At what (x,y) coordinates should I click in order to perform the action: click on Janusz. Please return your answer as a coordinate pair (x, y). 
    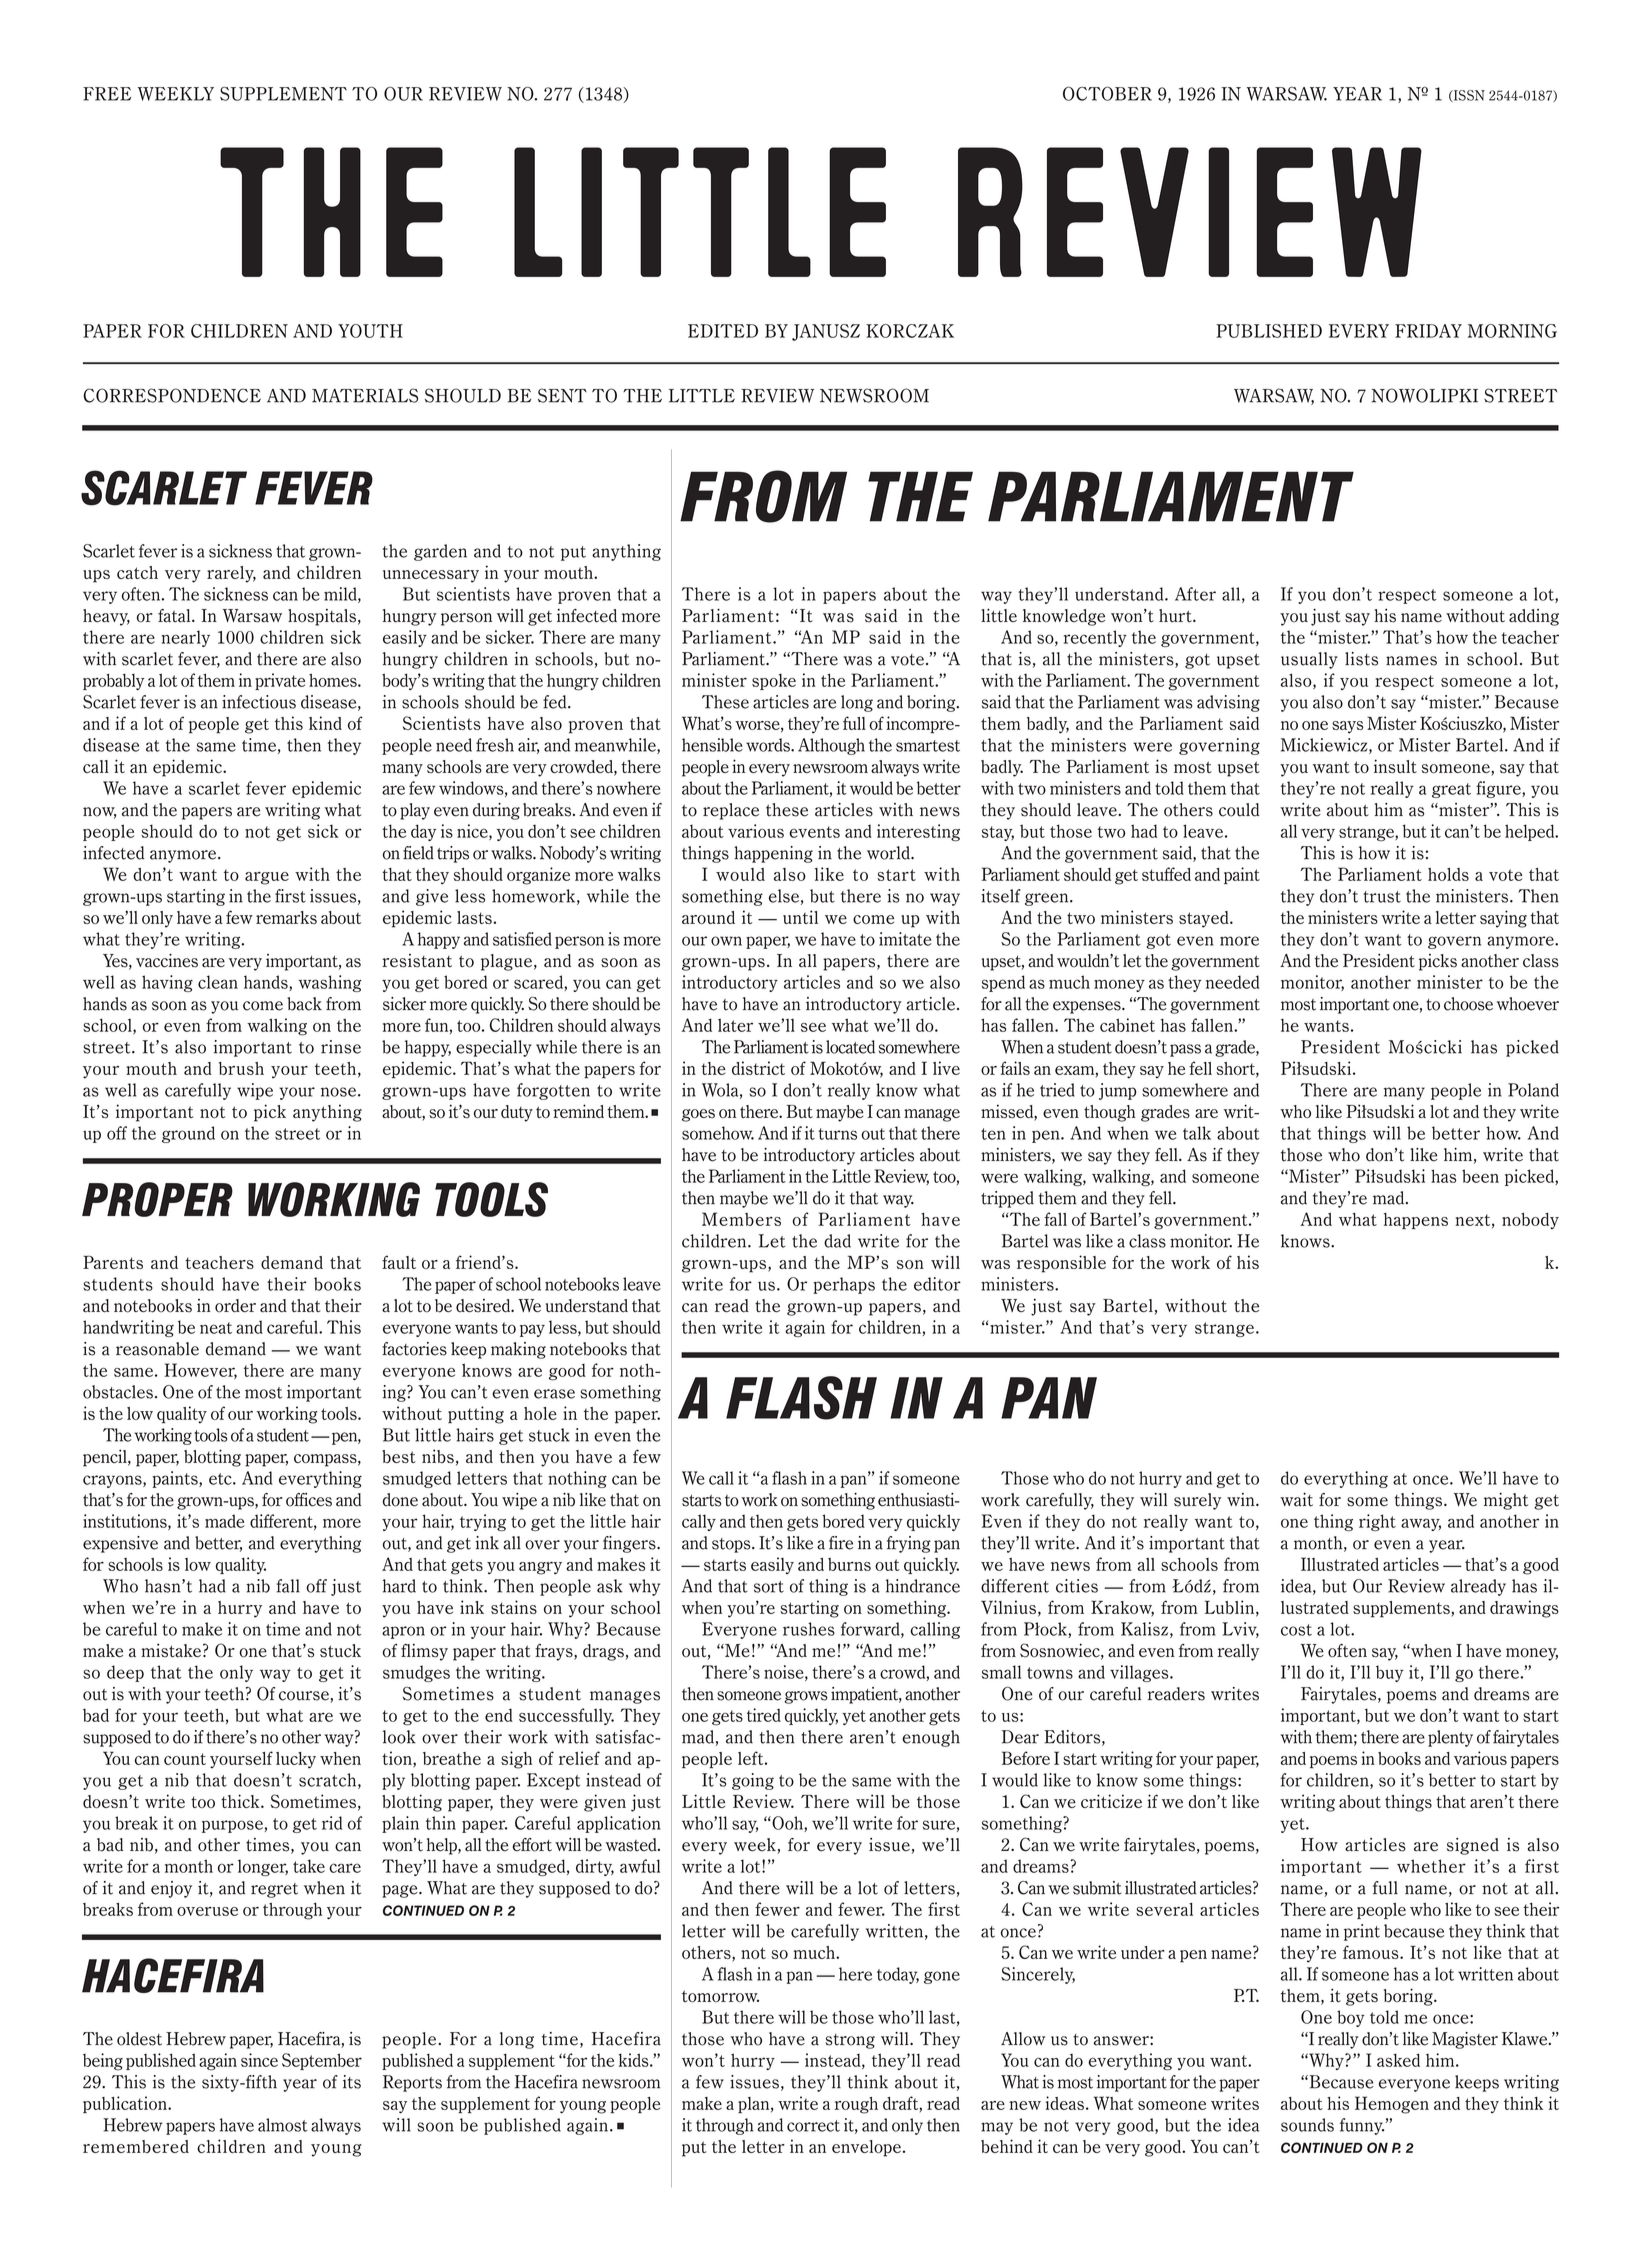
    Looking at the image, I should click on (826, 332).
